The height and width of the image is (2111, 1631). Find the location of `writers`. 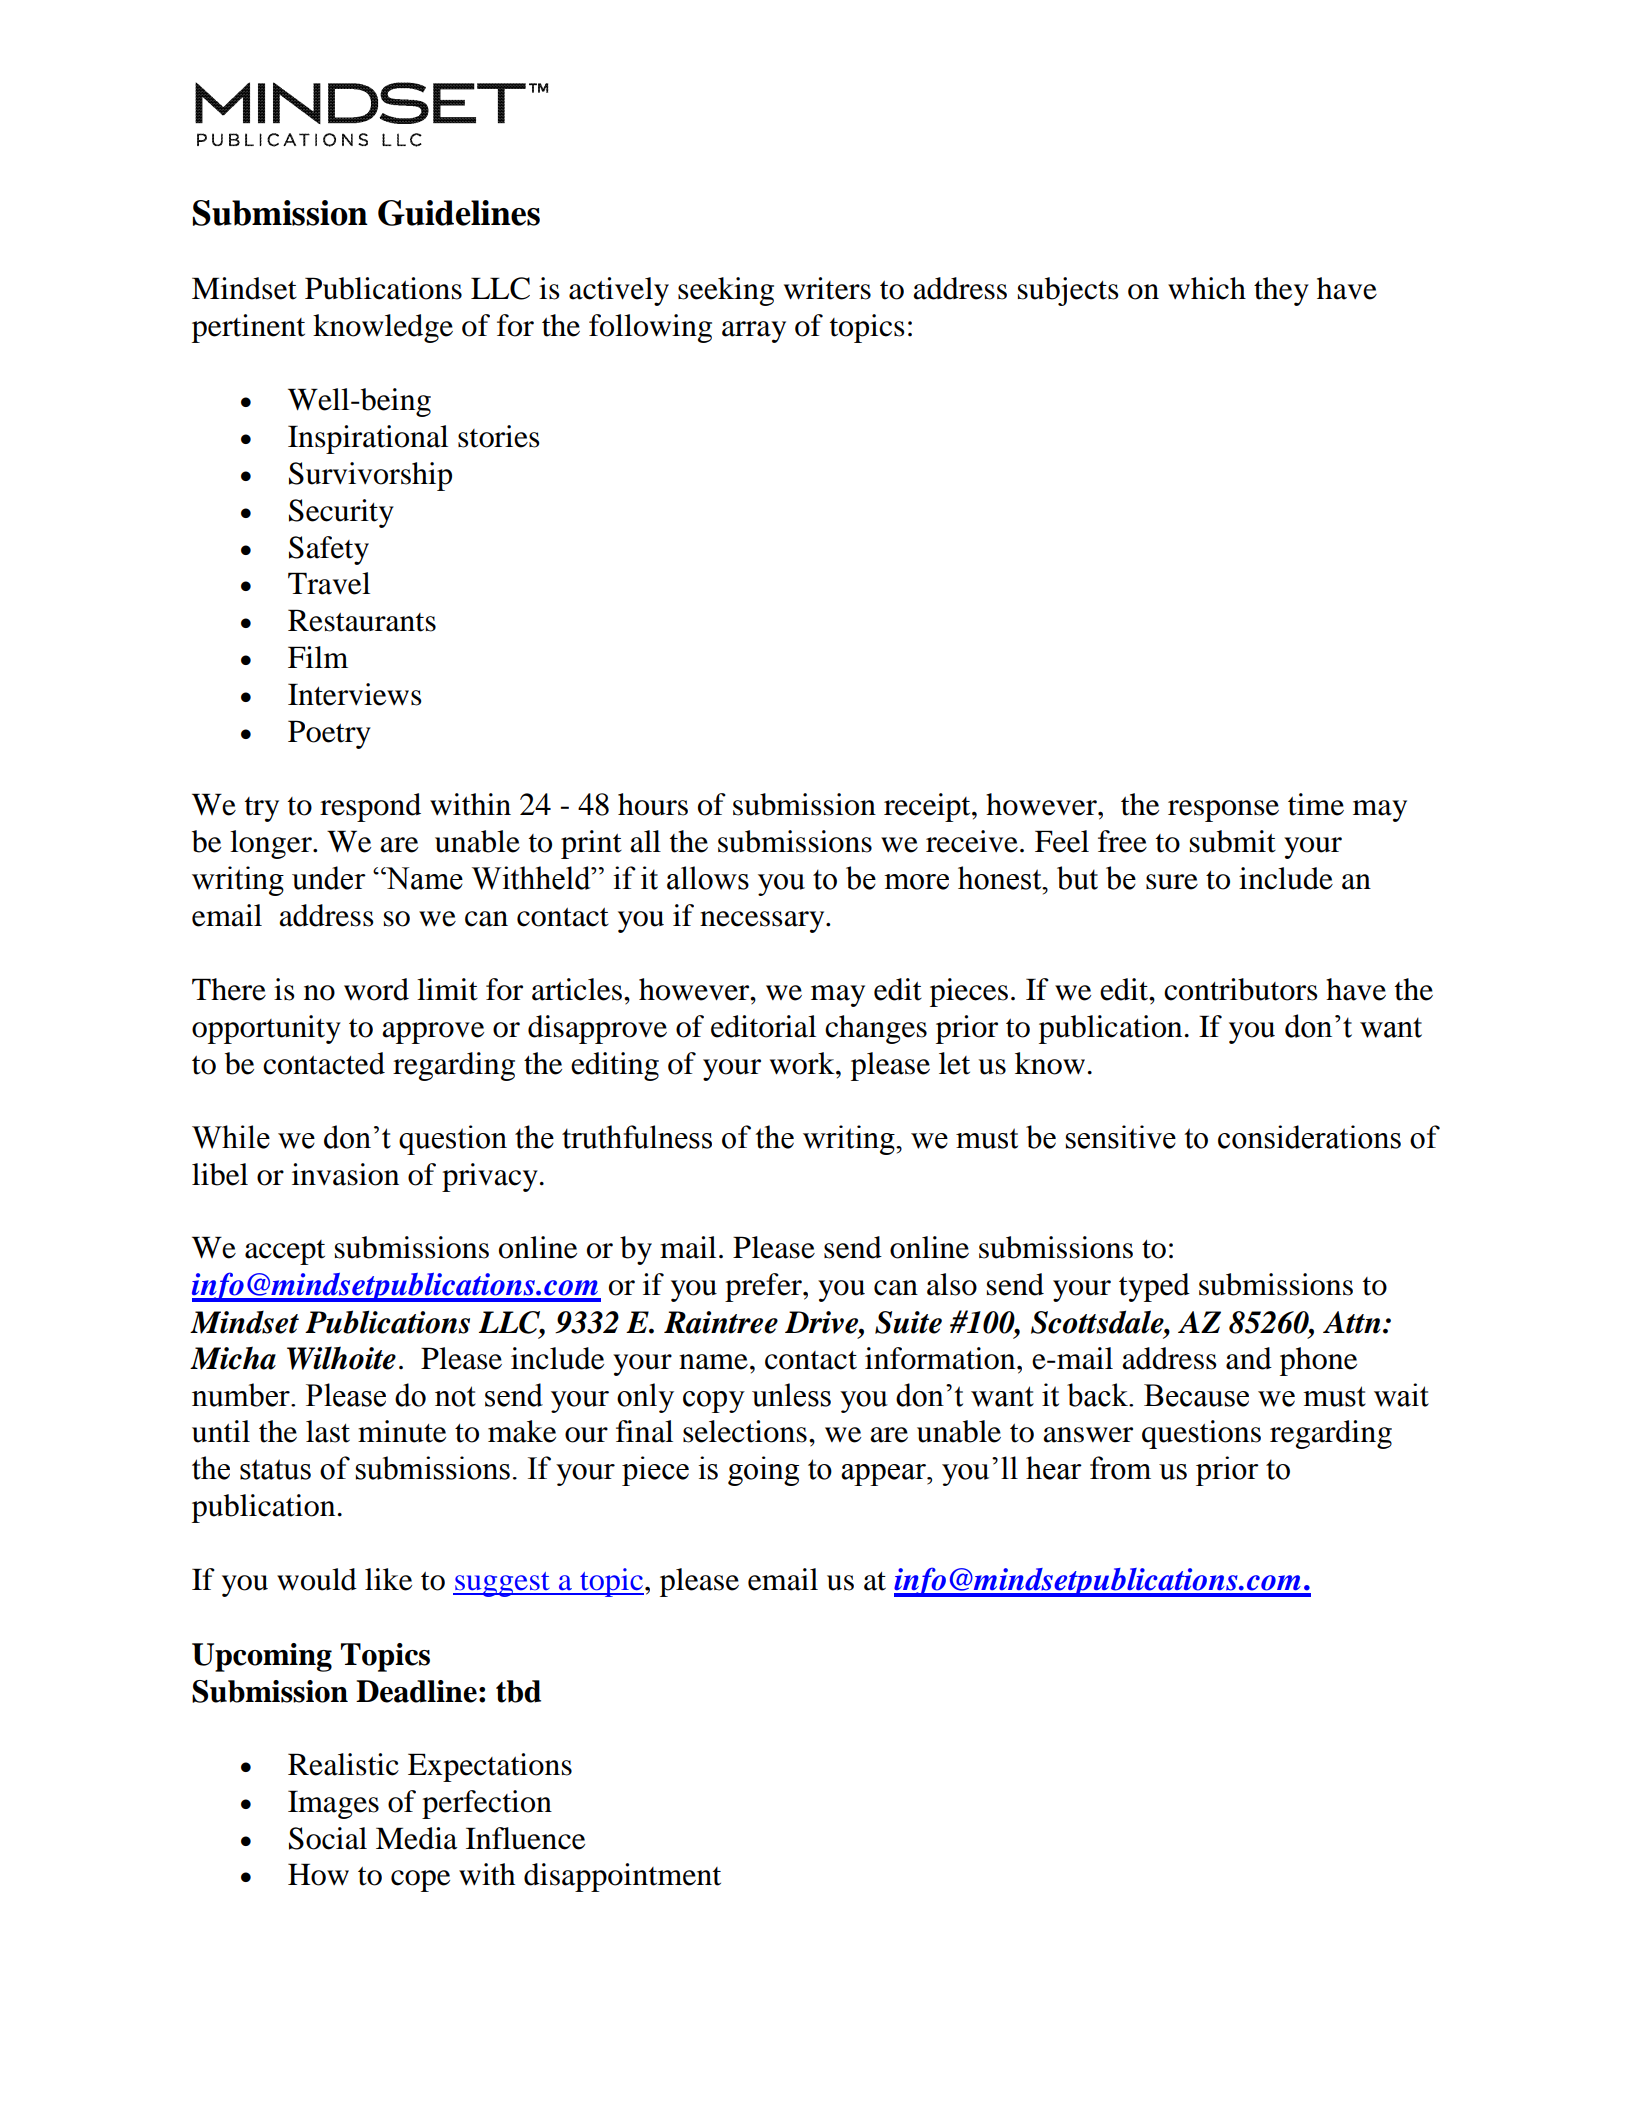

writers is located at coordinates (827, 288).
